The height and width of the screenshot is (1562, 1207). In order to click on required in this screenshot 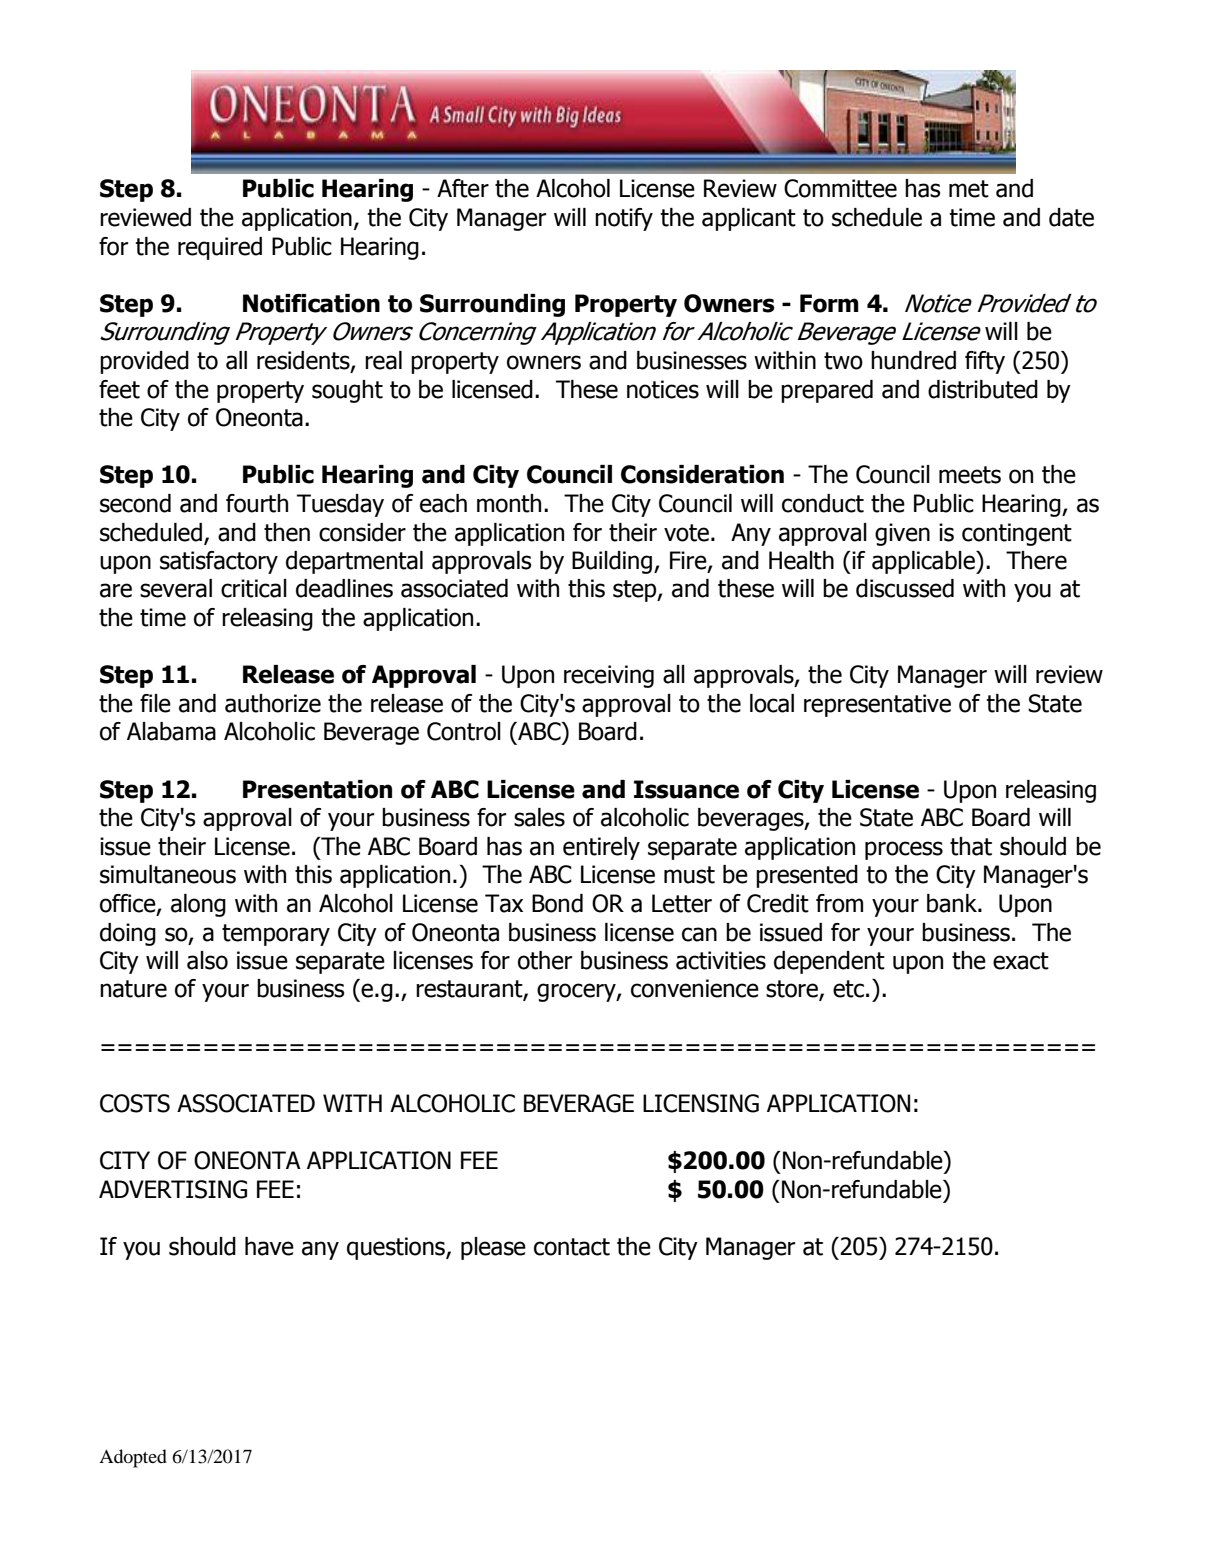, I will do `click(220, 248)`.
